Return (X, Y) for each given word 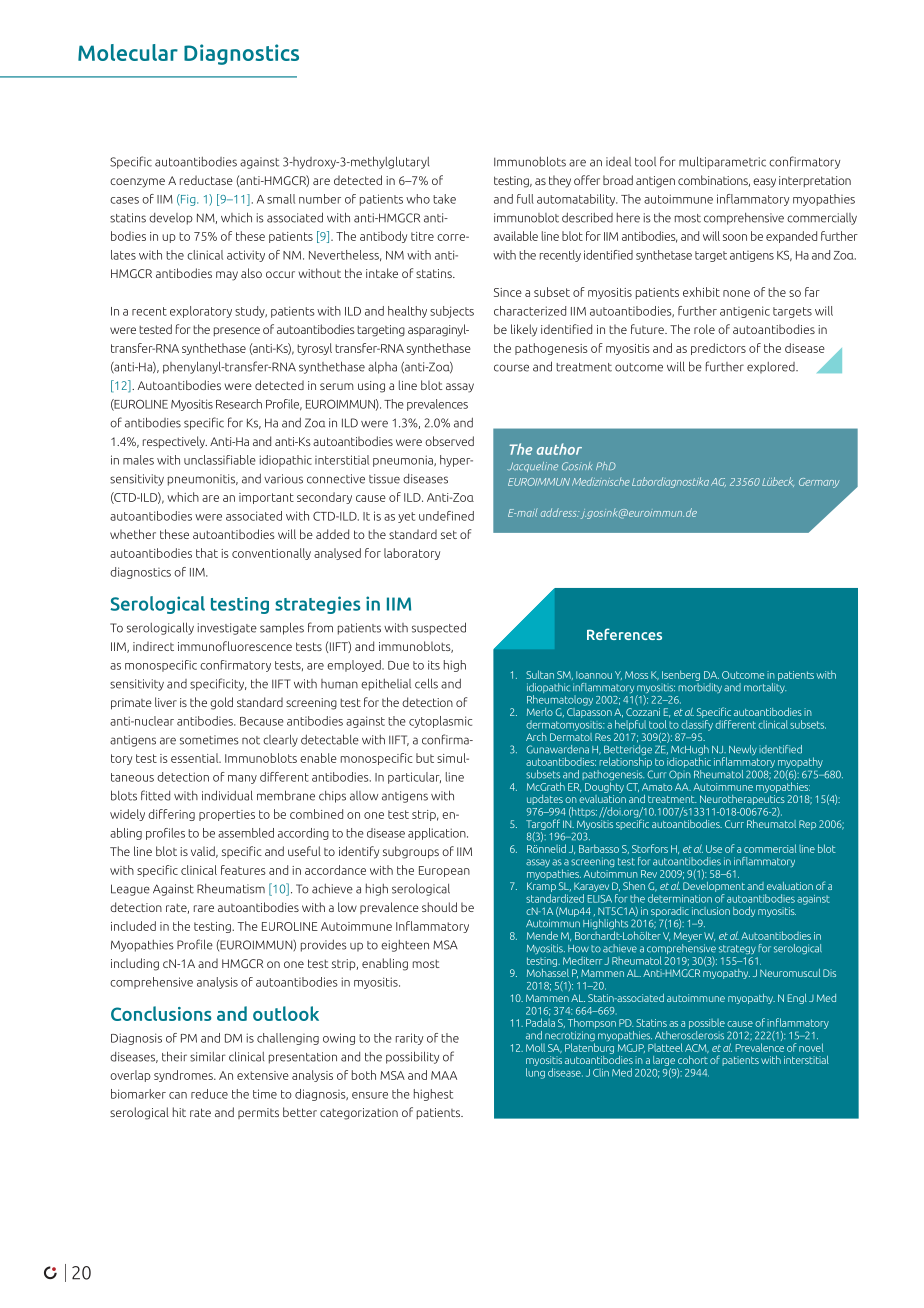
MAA (444, 1075)
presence (237, 331)
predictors (718, 349)
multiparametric (722, 162)
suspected (439, 628)
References (624, 634)
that (207, 553)
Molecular (128, 52)
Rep (807, 825)
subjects (452, 312)
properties (227, 815)
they (560, 181)
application (438, 834)
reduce (209, 1094)
